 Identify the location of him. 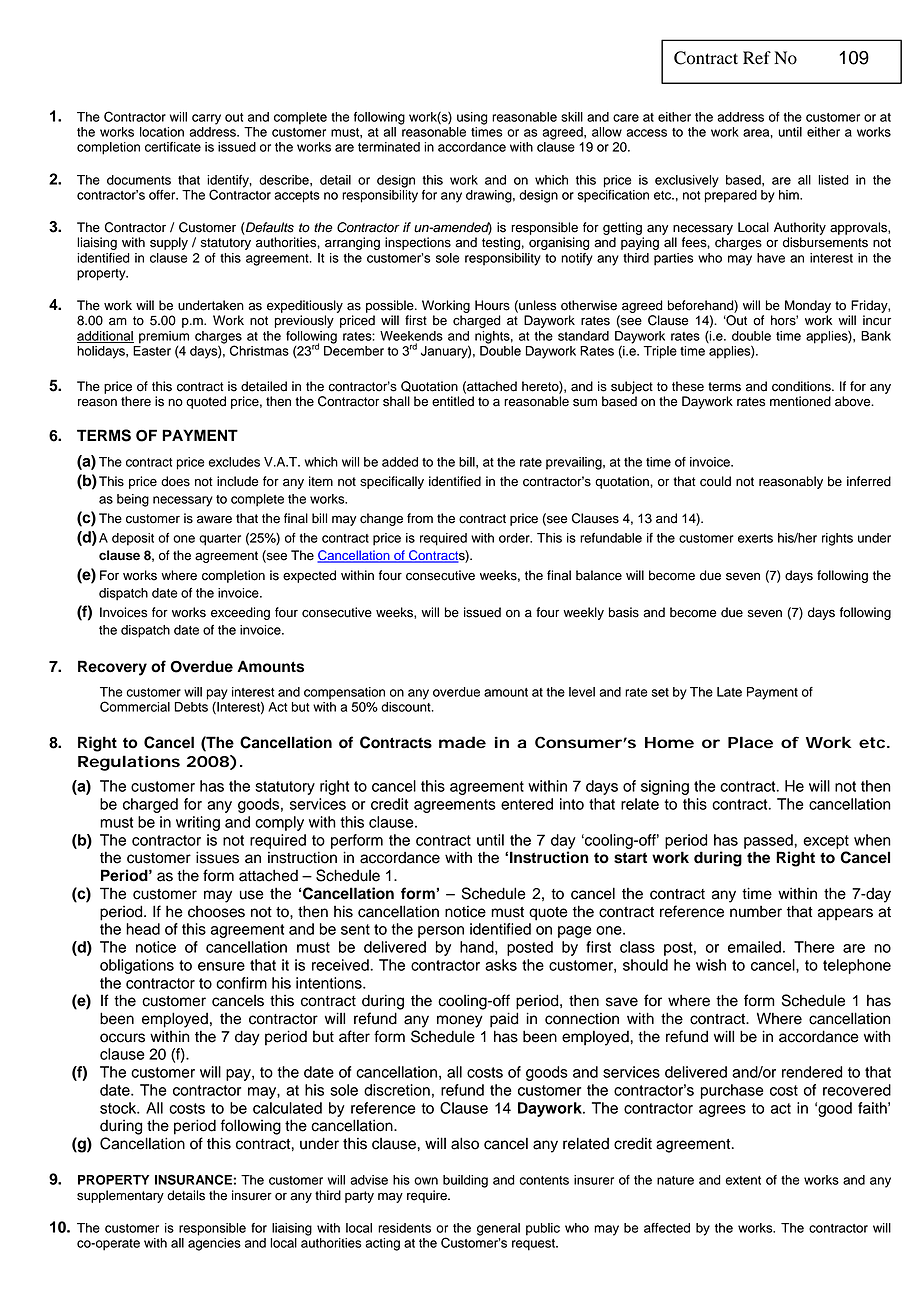
(790, 195).
